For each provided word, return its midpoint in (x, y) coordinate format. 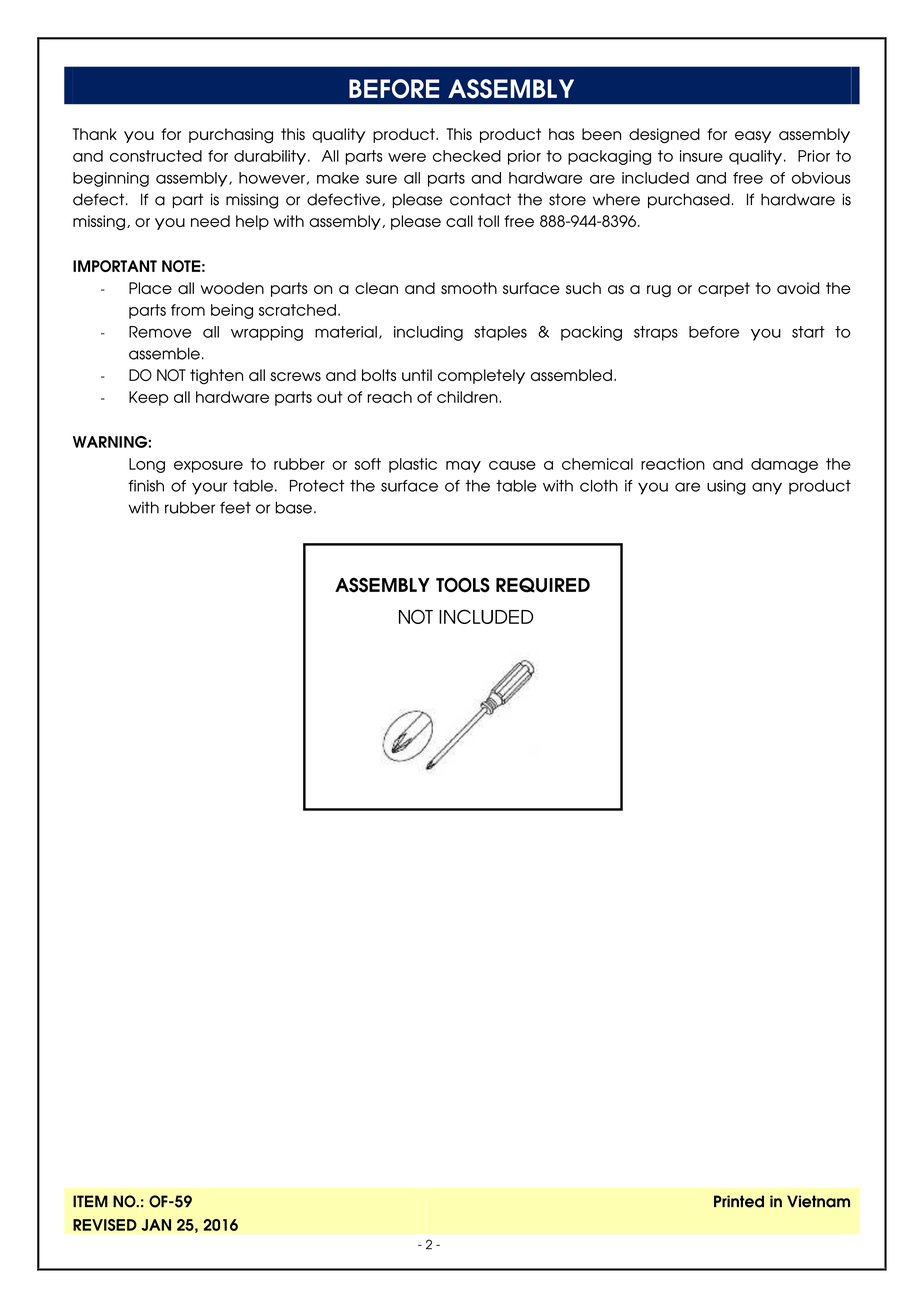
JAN (156, 1225)
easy (753, 137)
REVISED (105, 1225)
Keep (148, 398)
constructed (156, 156)
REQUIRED (543, 585)
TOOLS (463, 585)
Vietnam (818, 1201)
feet (235, 507)
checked (467, 156)
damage (784, 465)
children (468, 397)
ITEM (90, 1201)
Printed (739, 1201)
